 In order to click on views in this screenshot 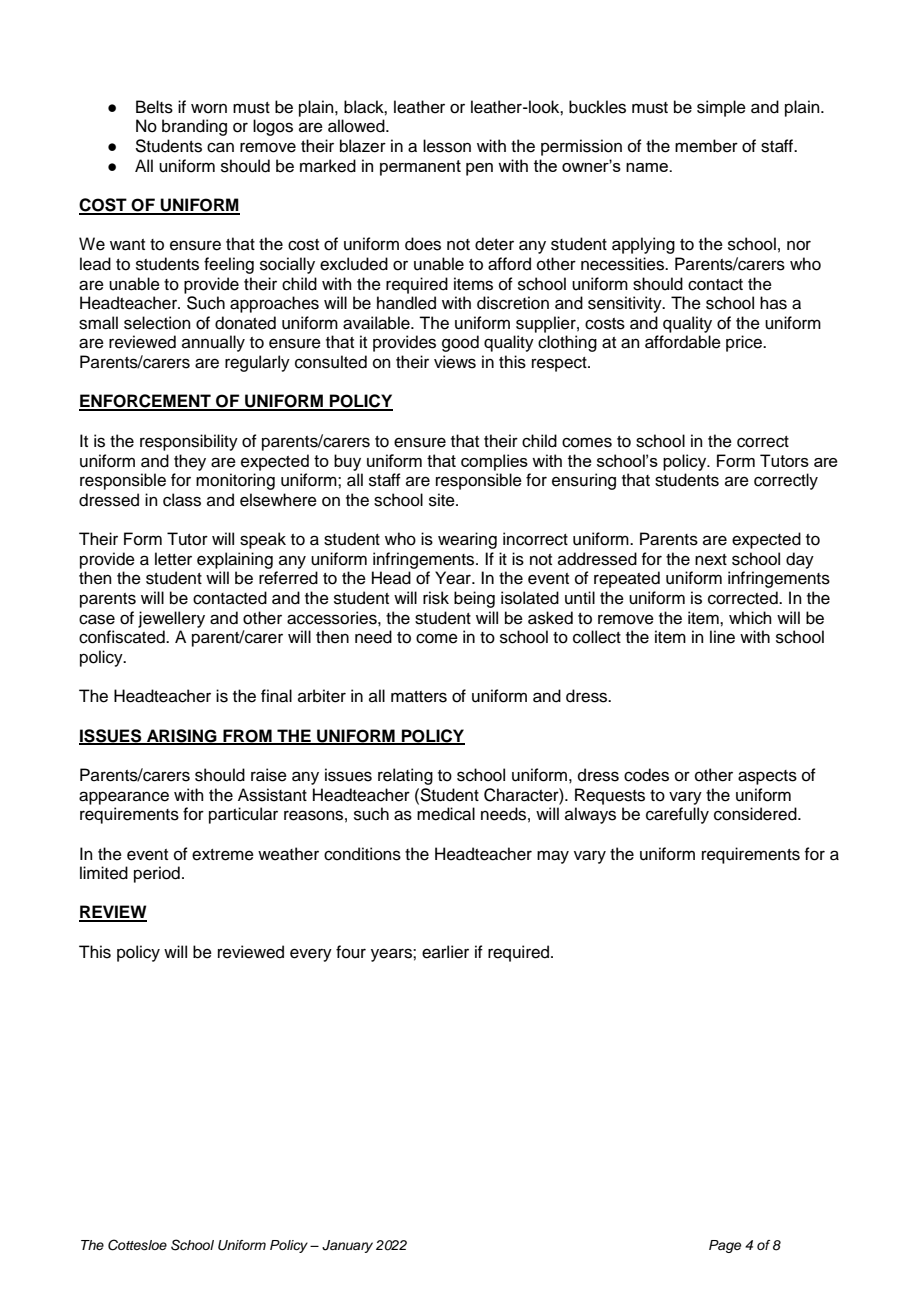, I will do `click(455, 362)`.
